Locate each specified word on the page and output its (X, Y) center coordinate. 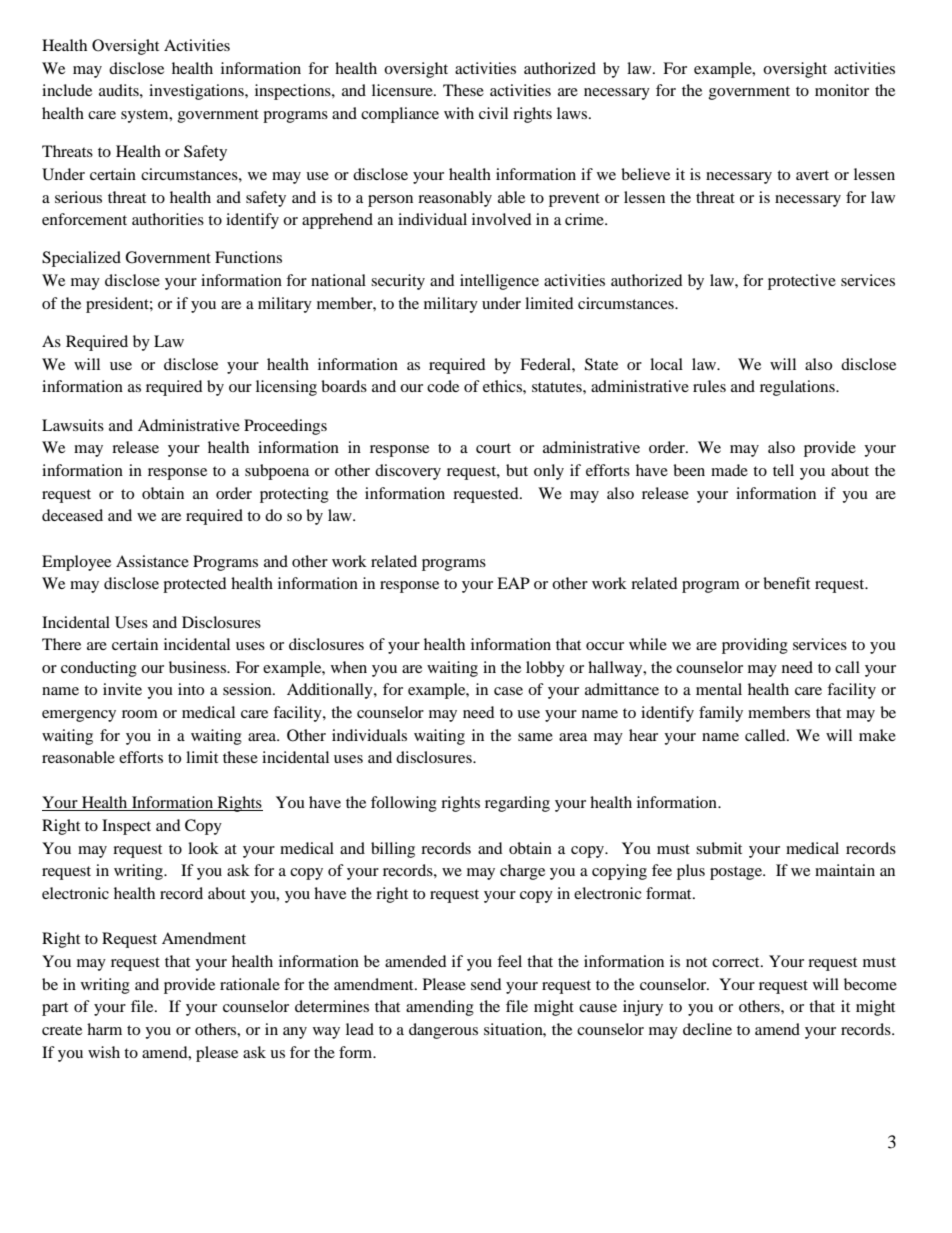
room (140, 714)
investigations (197, 92)
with (459, 113)
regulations (798, 388)
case (508, 691)
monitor (842, 90)
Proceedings (285, 427)
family (721, 714)
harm (104, 1029)
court (493, 448)
